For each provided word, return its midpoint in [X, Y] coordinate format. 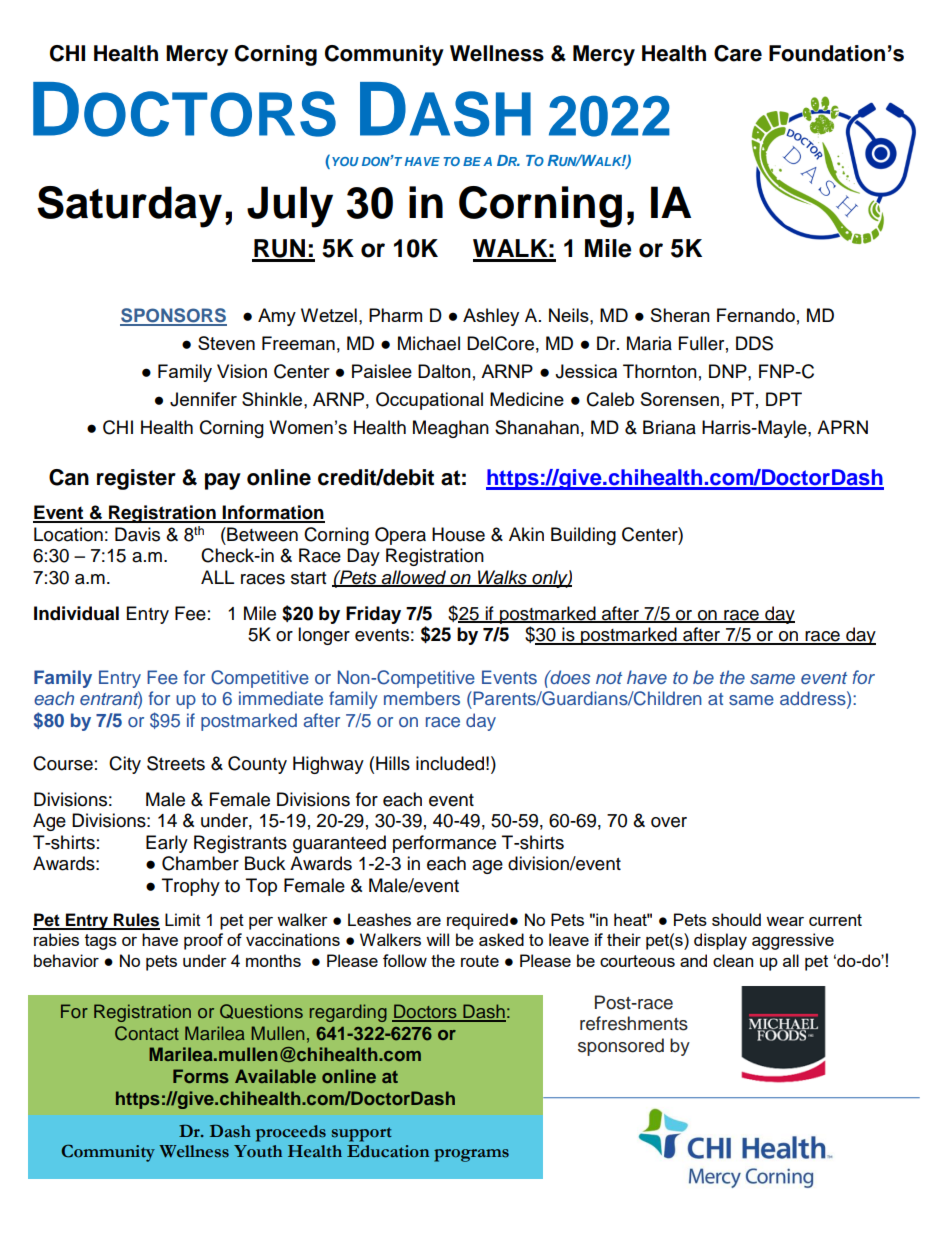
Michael [429, 343]
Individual [76, 613]
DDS [754, 343]
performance [444, 844]
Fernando [756, 315]
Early [167, 844]
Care [738, 53]
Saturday [129, 207]
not [609, 678]
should [736, 919]
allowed [414, 578]
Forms [201, 1076]
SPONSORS [173, 316]
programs [471, 1155]
